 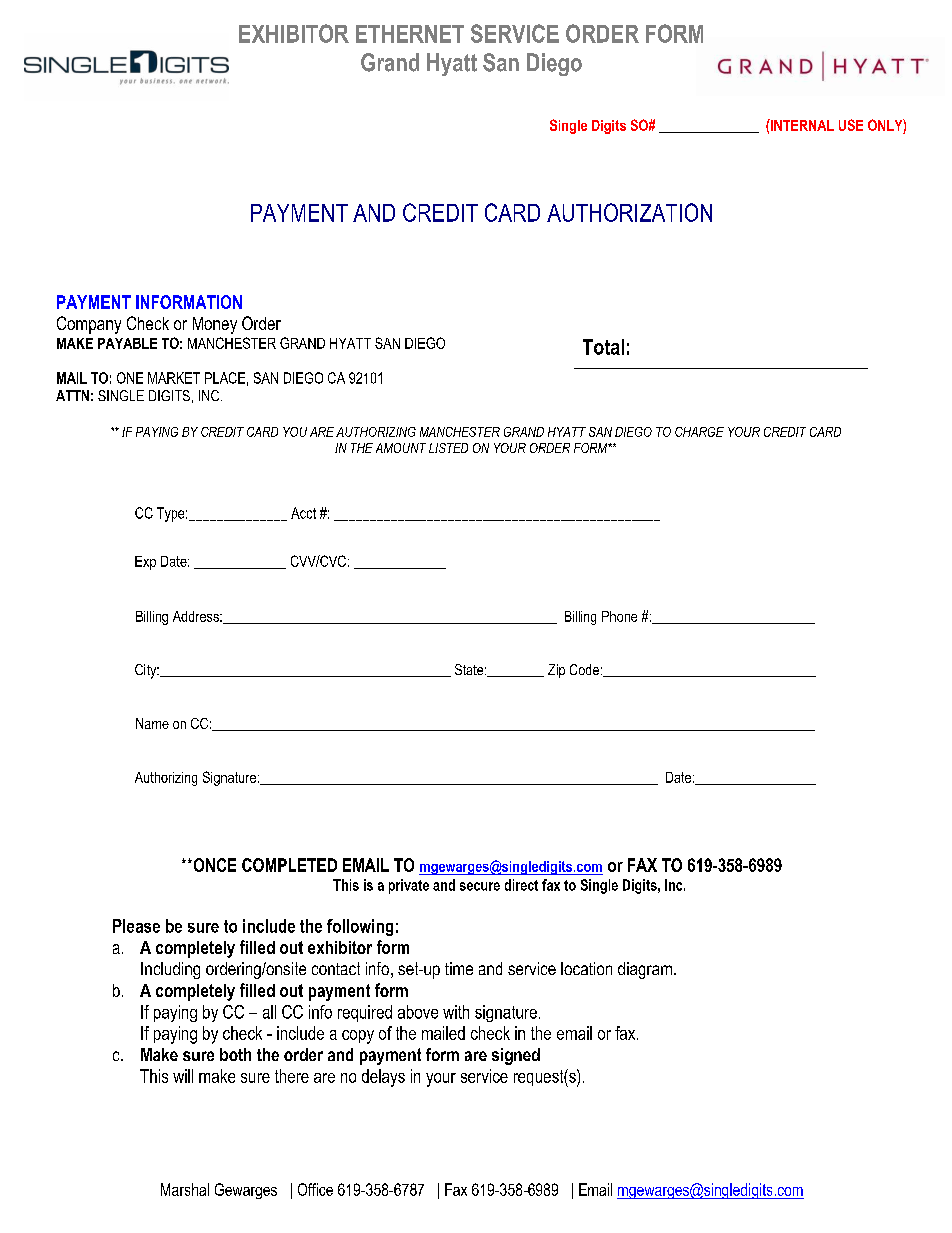 I want to click on Marshal, so click(x=185, y=1189).
